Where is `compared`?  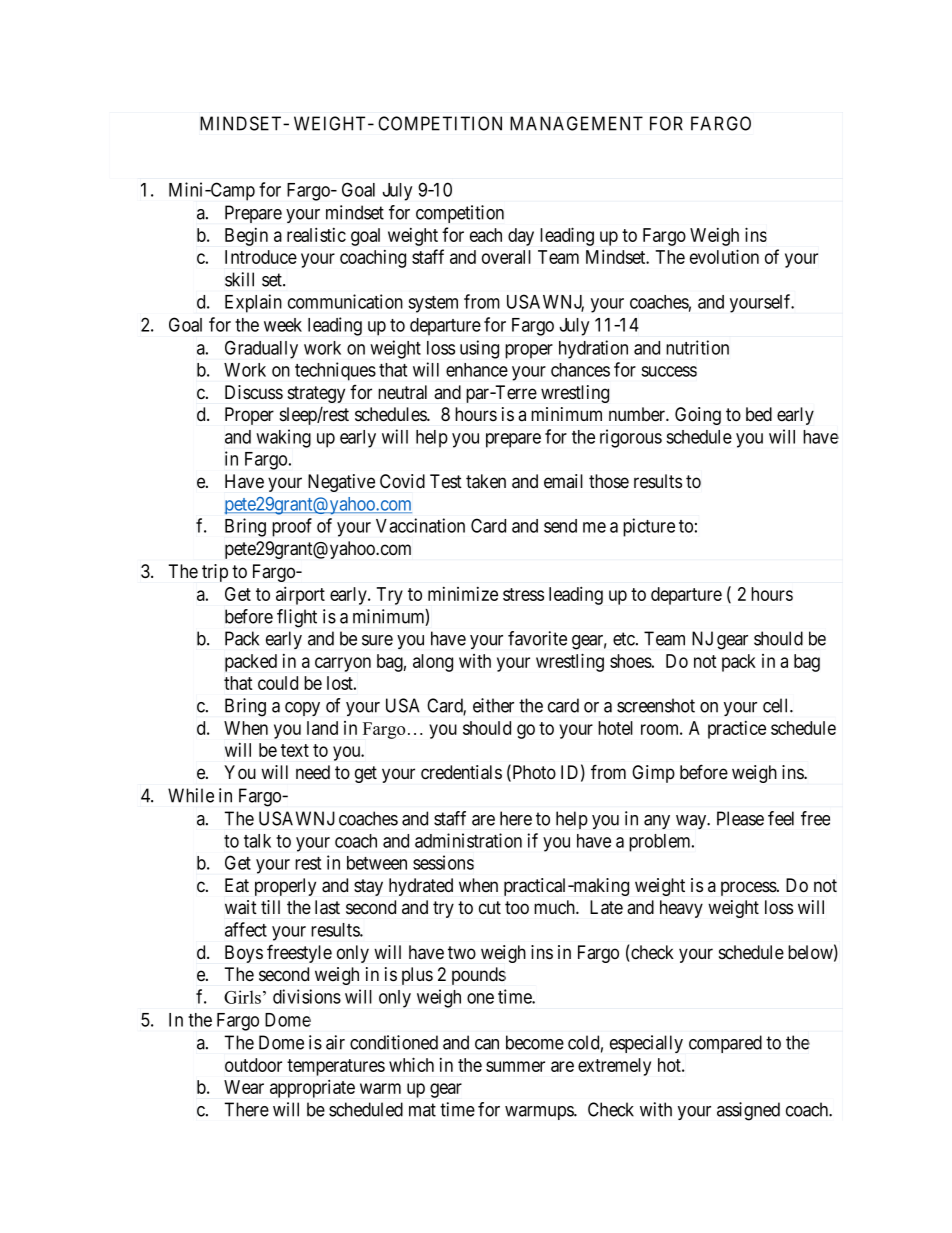
compared is located at coordinates (725, 1044).
